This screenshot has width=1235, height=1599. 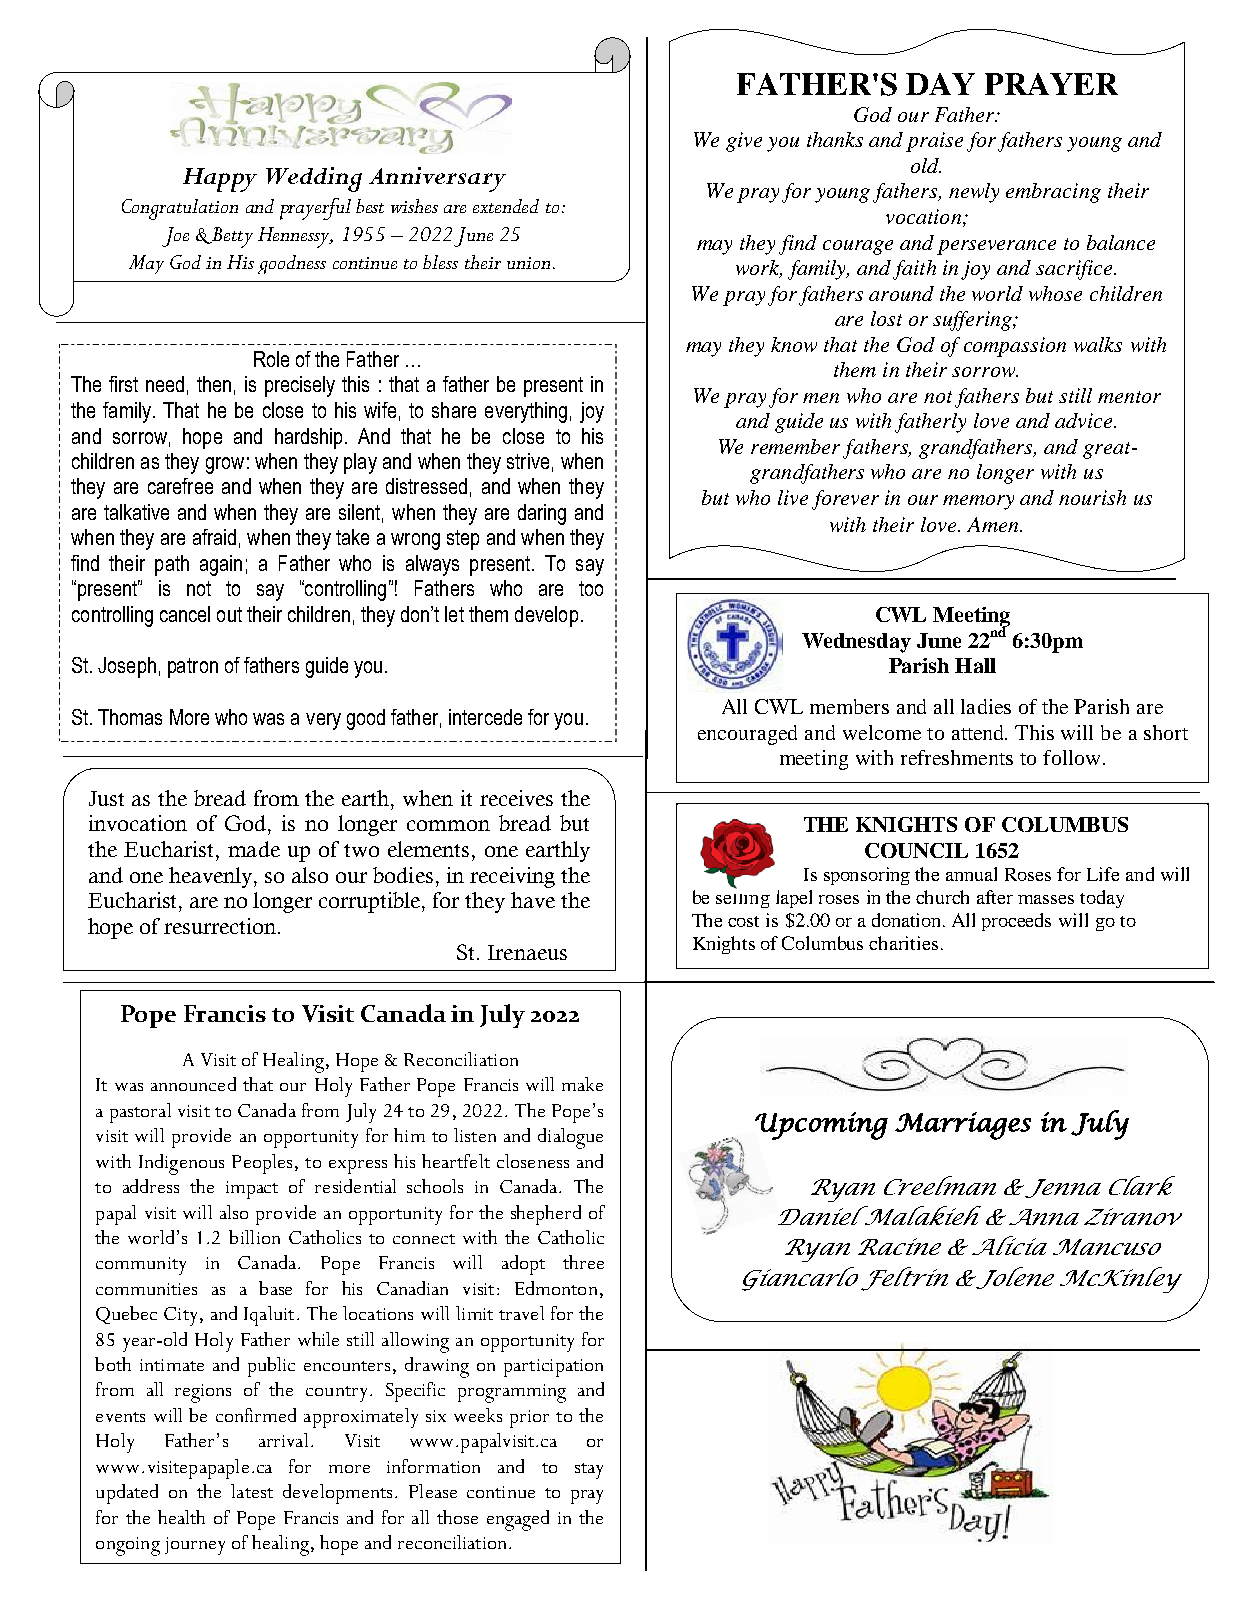 I want to click on Marriages, so click(x=963, y=1126).
